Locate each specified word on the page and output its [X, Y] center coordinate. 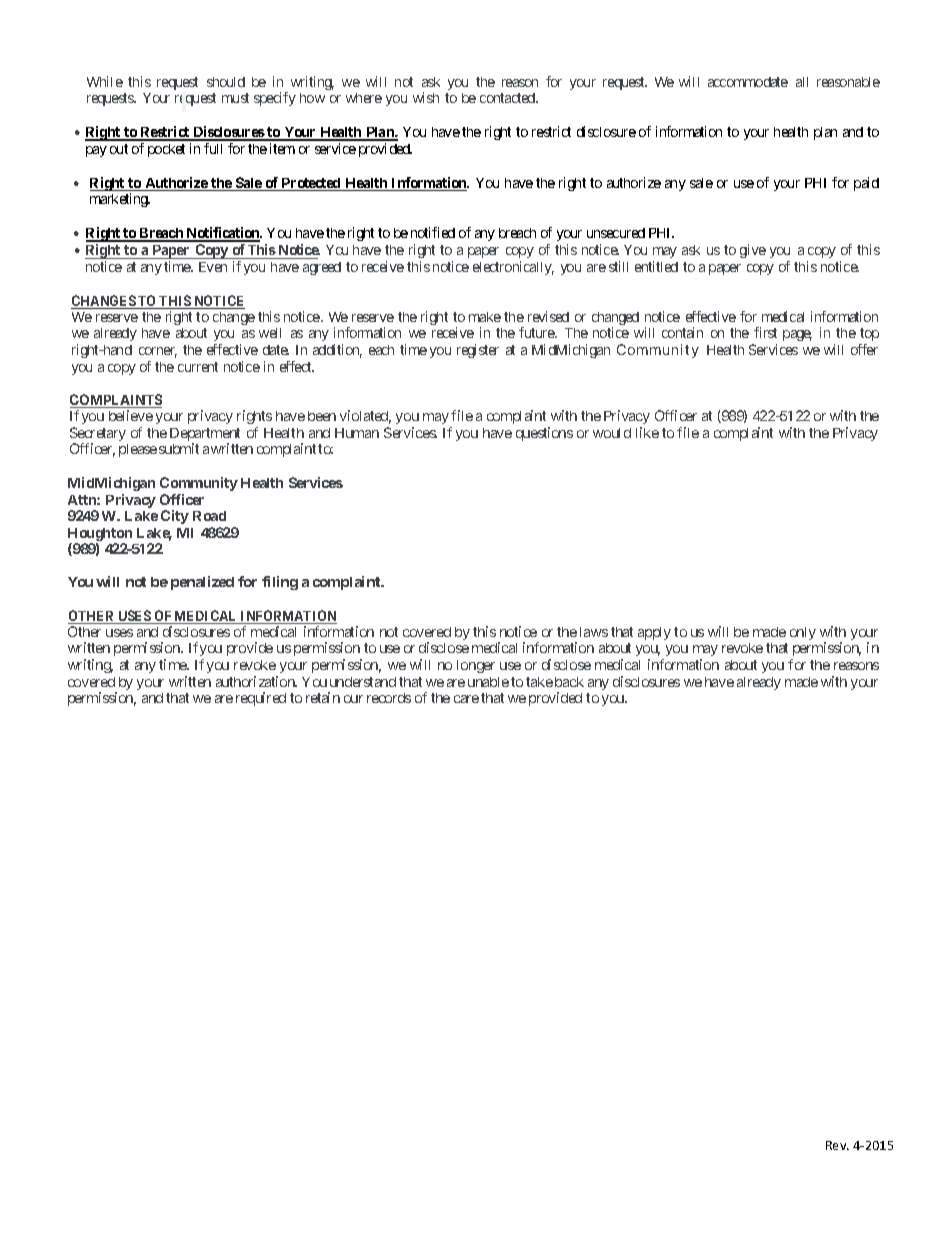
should [226, 82]
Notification [223, 234]
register [478, 351]
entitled [656, 266]
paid [866, 184]
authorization [256, 681]
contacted [508, 98]
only [803, 633]
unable [488, 682]
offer [864, 349]
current [198, 367]
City [175, 517]
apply [654, 633]
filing [280, 583]
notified [433, 232]
